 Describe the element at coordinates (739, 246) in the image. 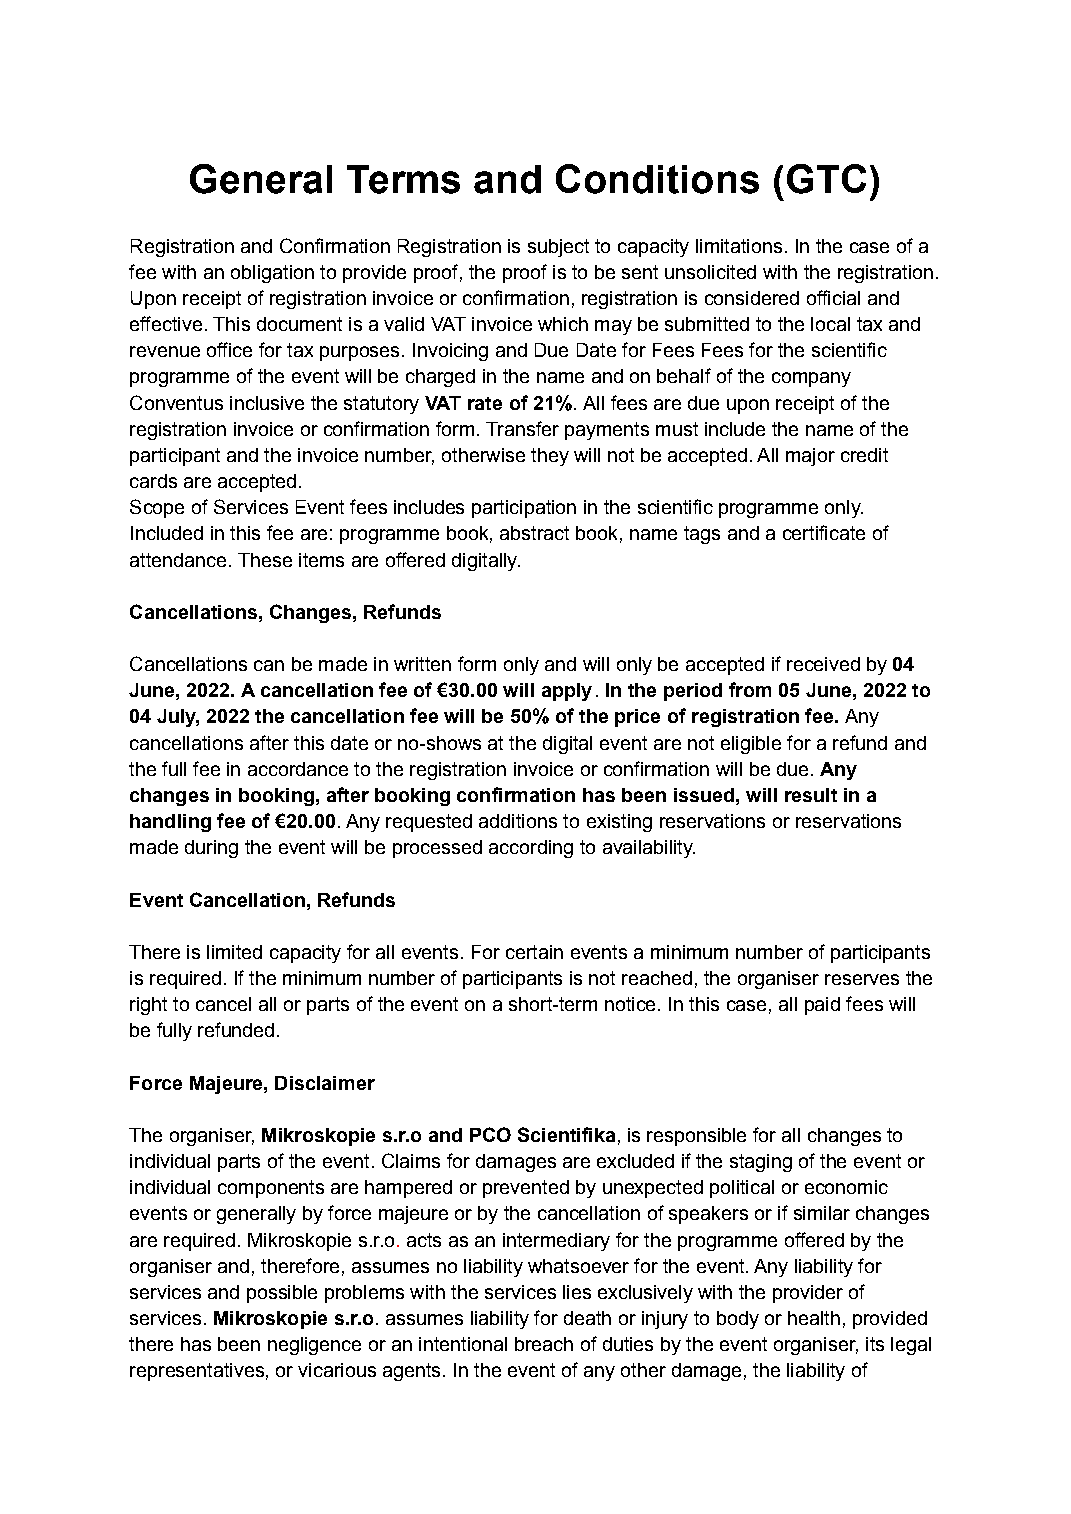

I see `limitations` at that location.
